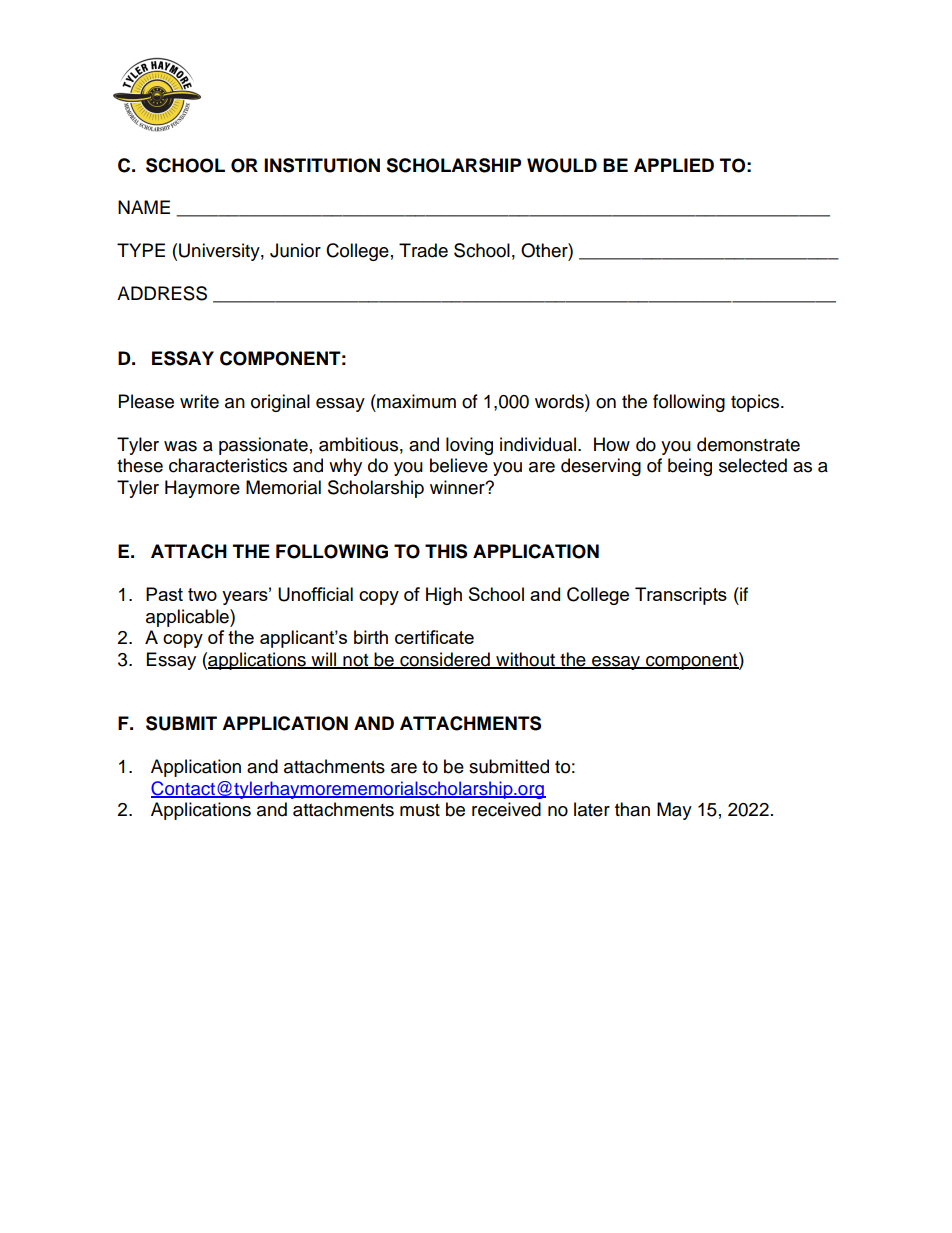  What do you see at coordinates (506, 809) in the screenshot?
I see `received` at bounding box center [506, 809].
